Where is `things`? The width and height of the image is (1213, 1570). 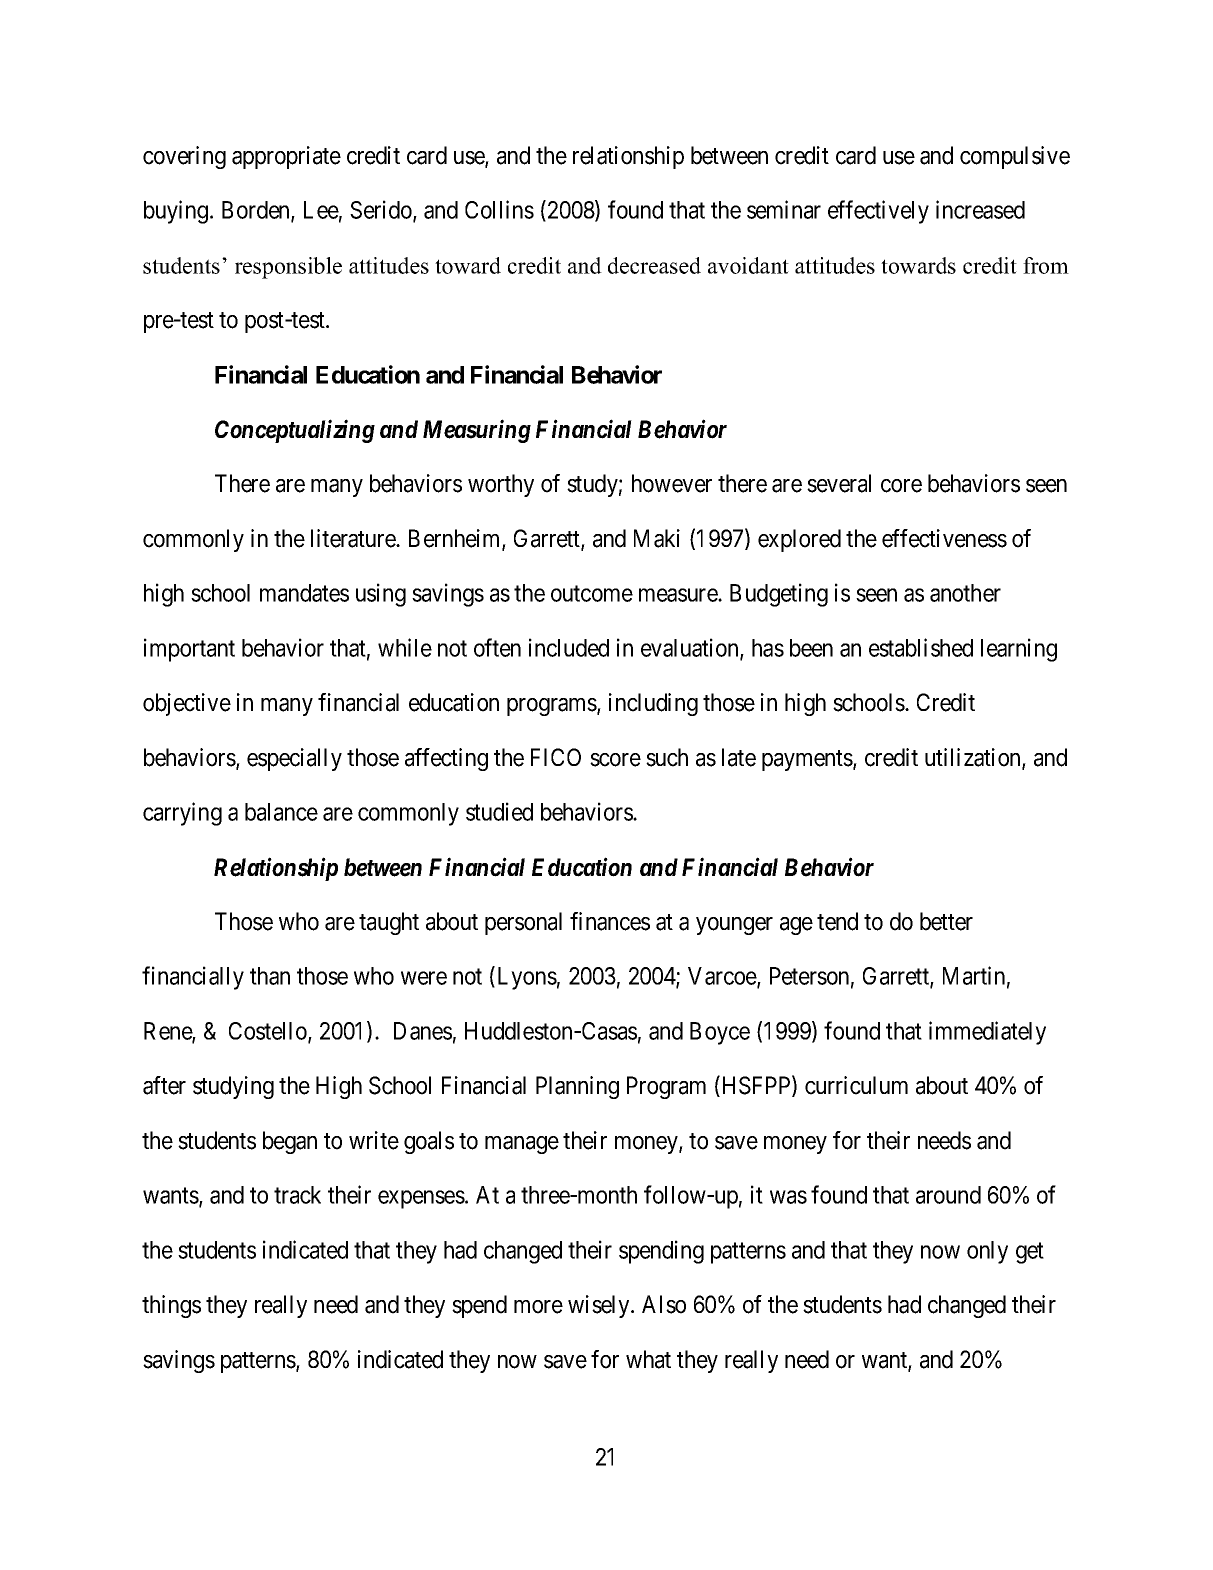 things is located at coordinates (171, 1306).
